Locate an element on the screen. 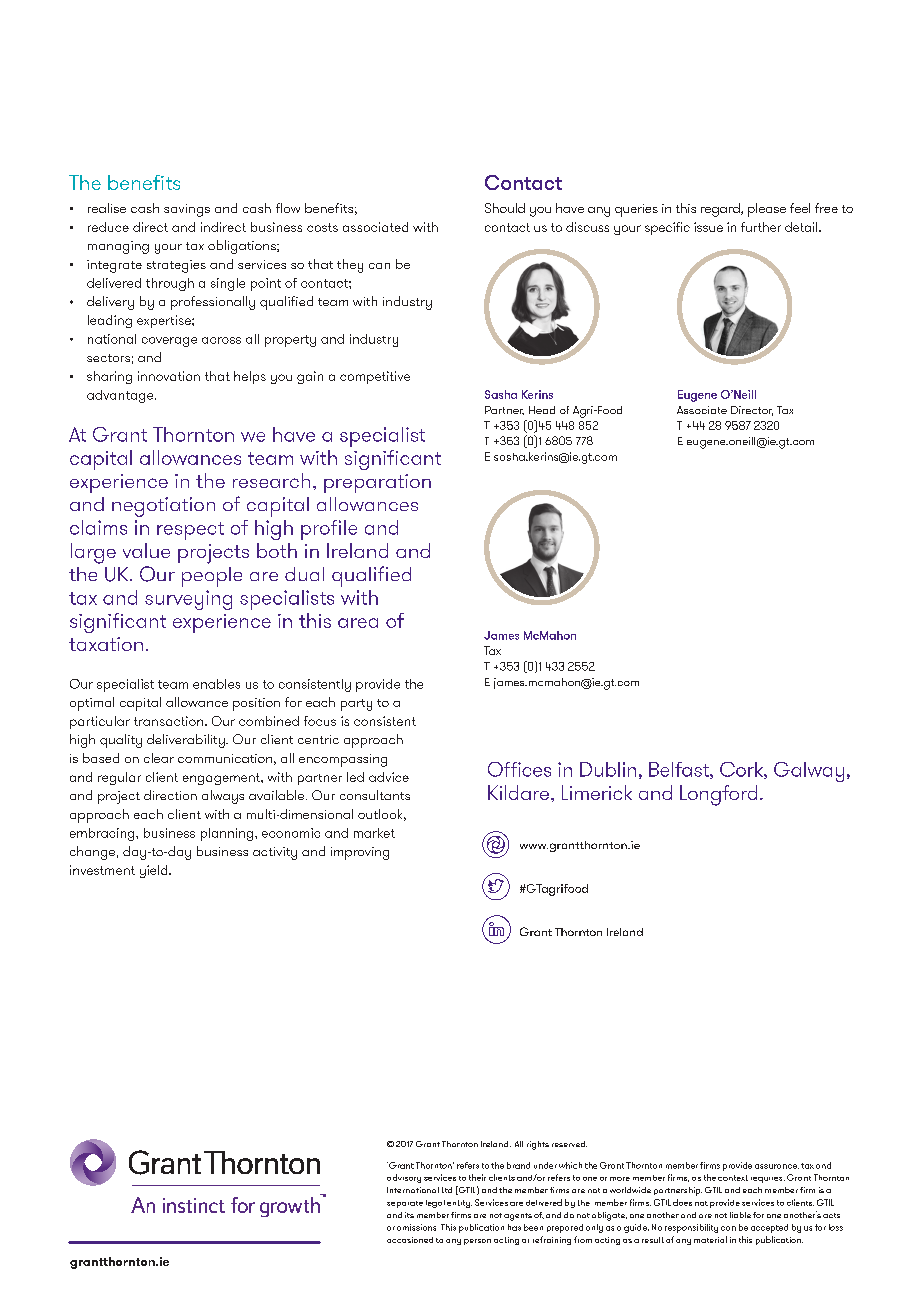  further is located at coordinates (761, 227).
